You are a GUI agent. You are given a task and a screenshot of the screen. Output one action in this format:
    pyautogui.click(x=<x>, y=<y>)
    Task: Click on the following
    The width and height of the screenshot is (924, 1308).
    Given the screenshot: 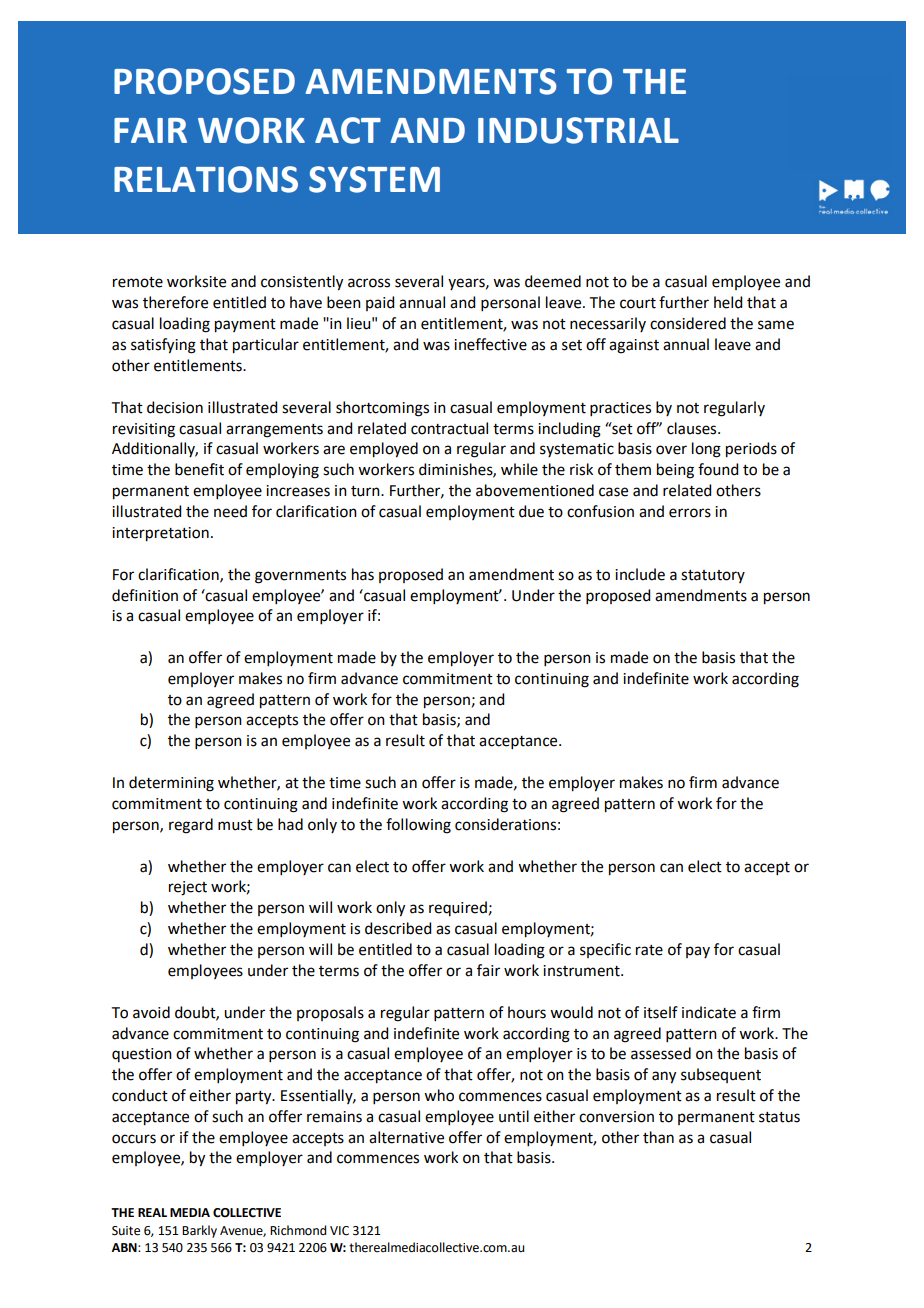 What is the action you would take?
    pyautogui.click(x=418, y=826)
